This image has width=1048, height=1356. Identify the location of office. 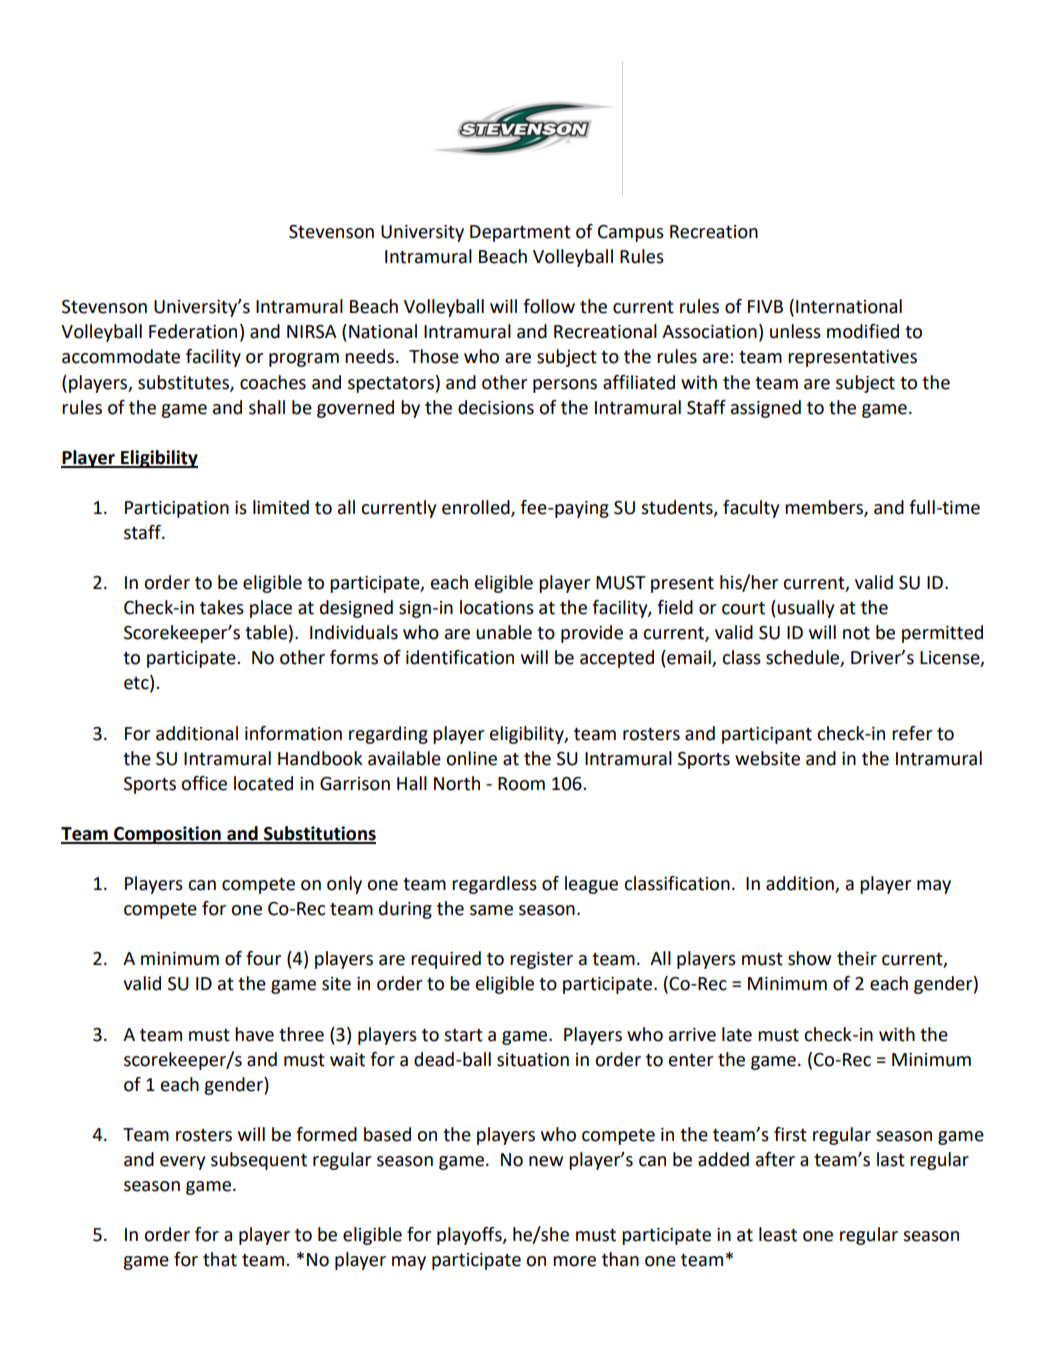
(204, 783).
